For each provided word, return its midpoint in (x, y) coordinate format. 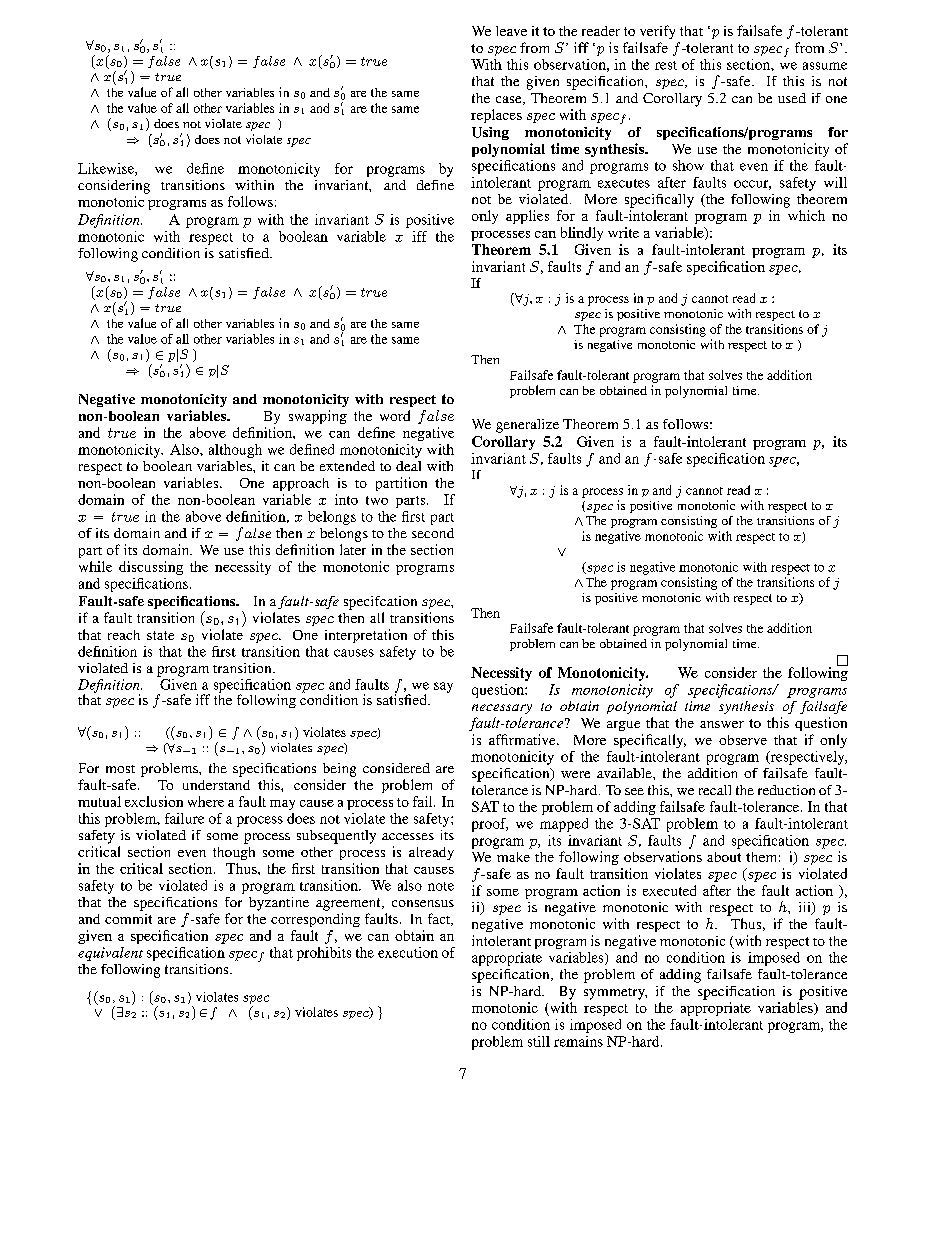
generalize (527, 426)
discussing (151, 568)
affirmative (523, 739)
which (806, 215)
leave (511, 31)
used (792, 98)
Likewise (107, 169)
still (539, 1041)
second (433, 533)
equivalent (110, 954)
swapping (318, 417)
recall (715, 790)
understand (216, 785)
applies (527, 217)
